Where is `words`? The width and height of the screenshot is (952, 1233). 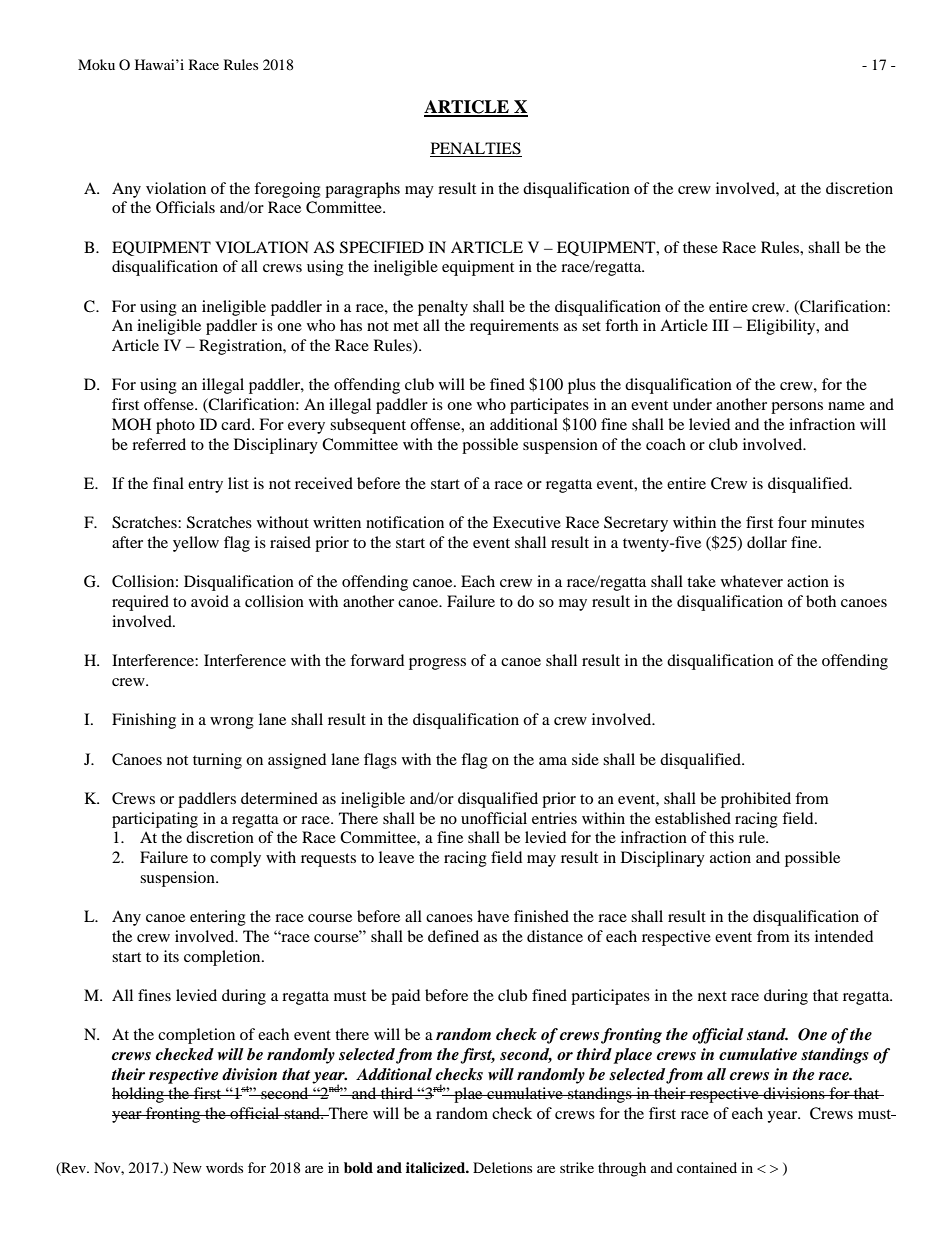
words is located at coordinates (224, 1167).
